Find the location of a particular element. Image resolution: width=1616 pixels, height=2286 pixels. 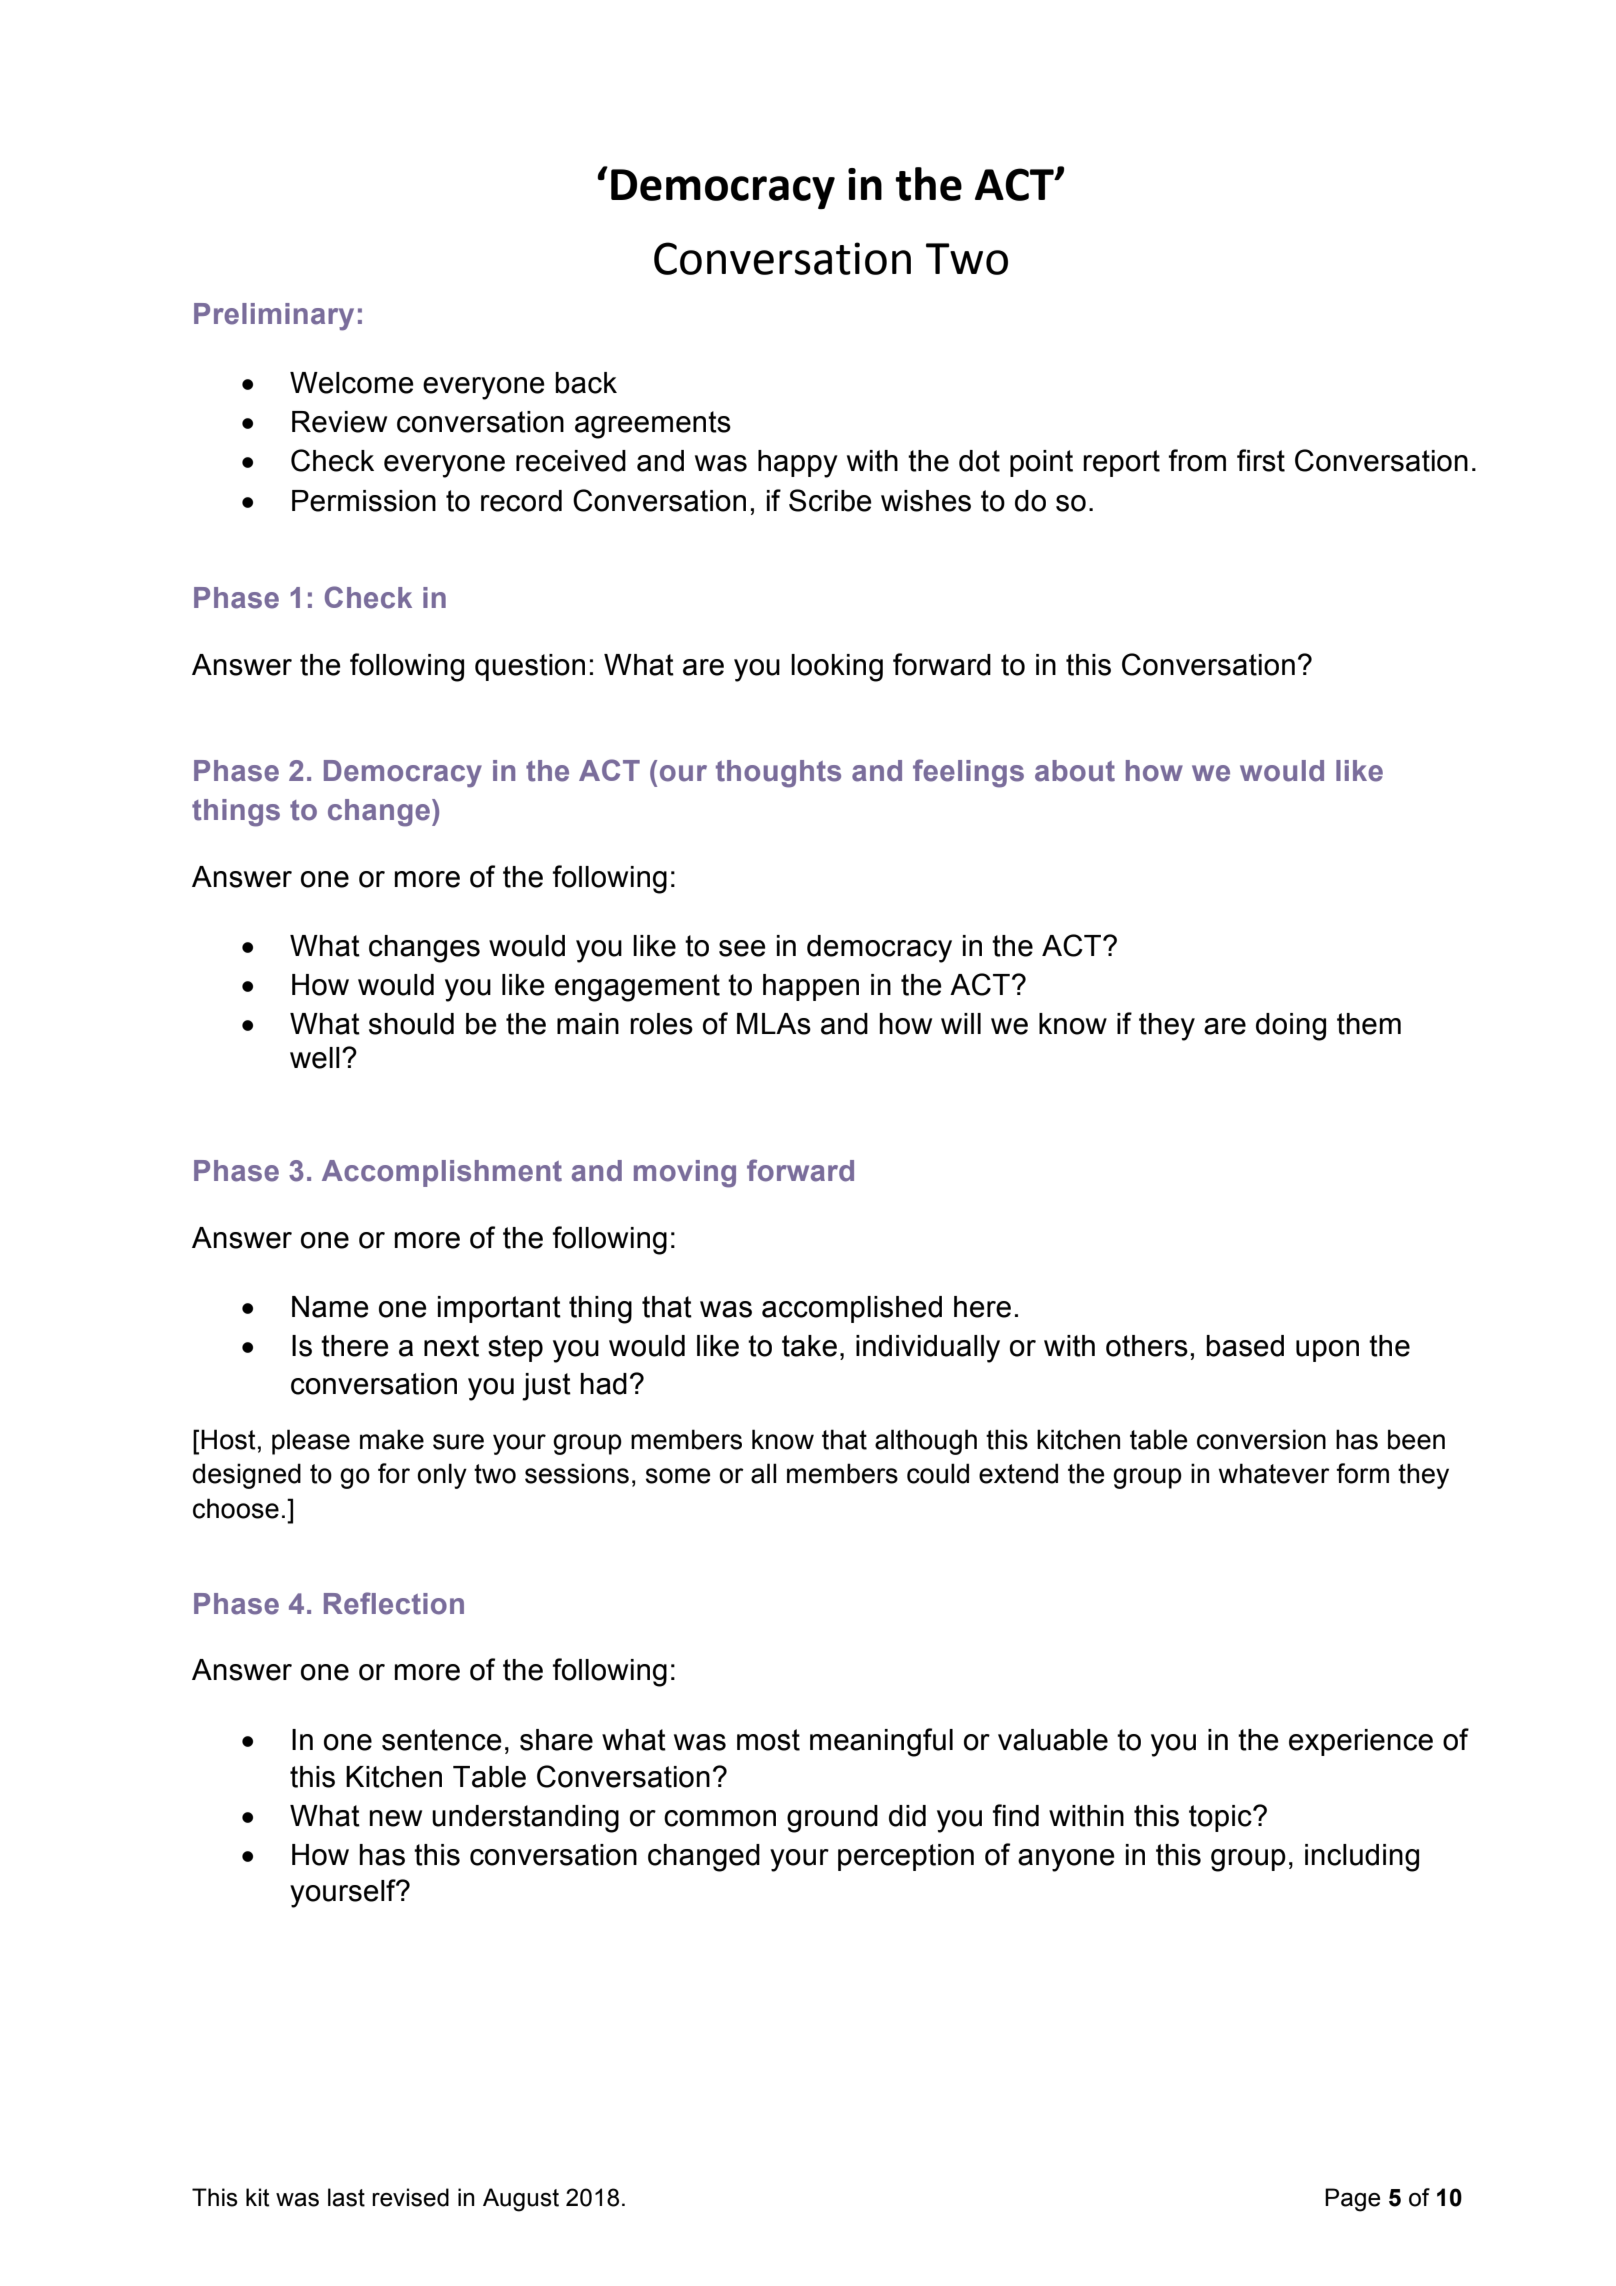

based is located at coordinates (1245, 1346).
